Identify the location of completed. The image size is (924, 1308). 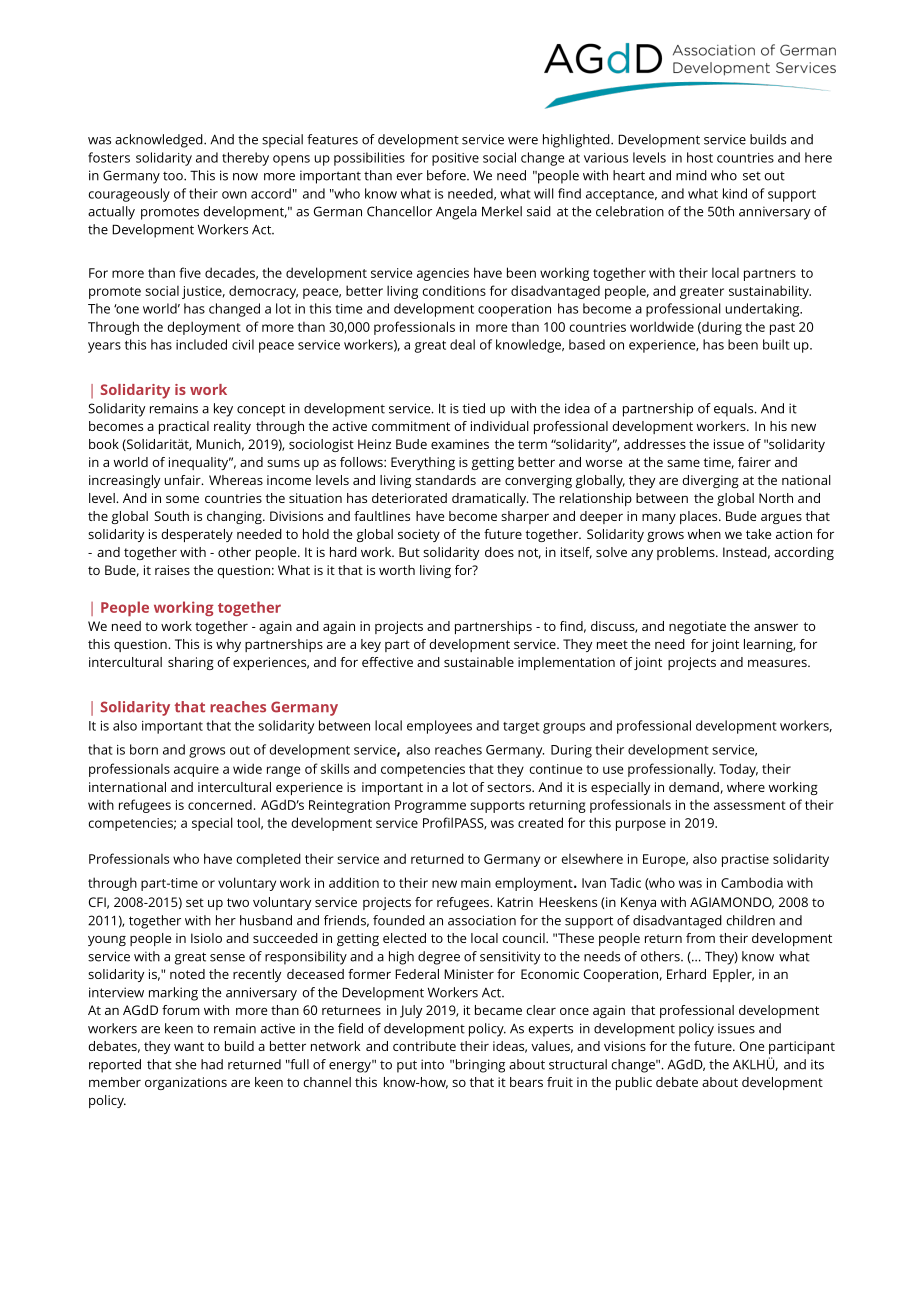
(268, 860).
